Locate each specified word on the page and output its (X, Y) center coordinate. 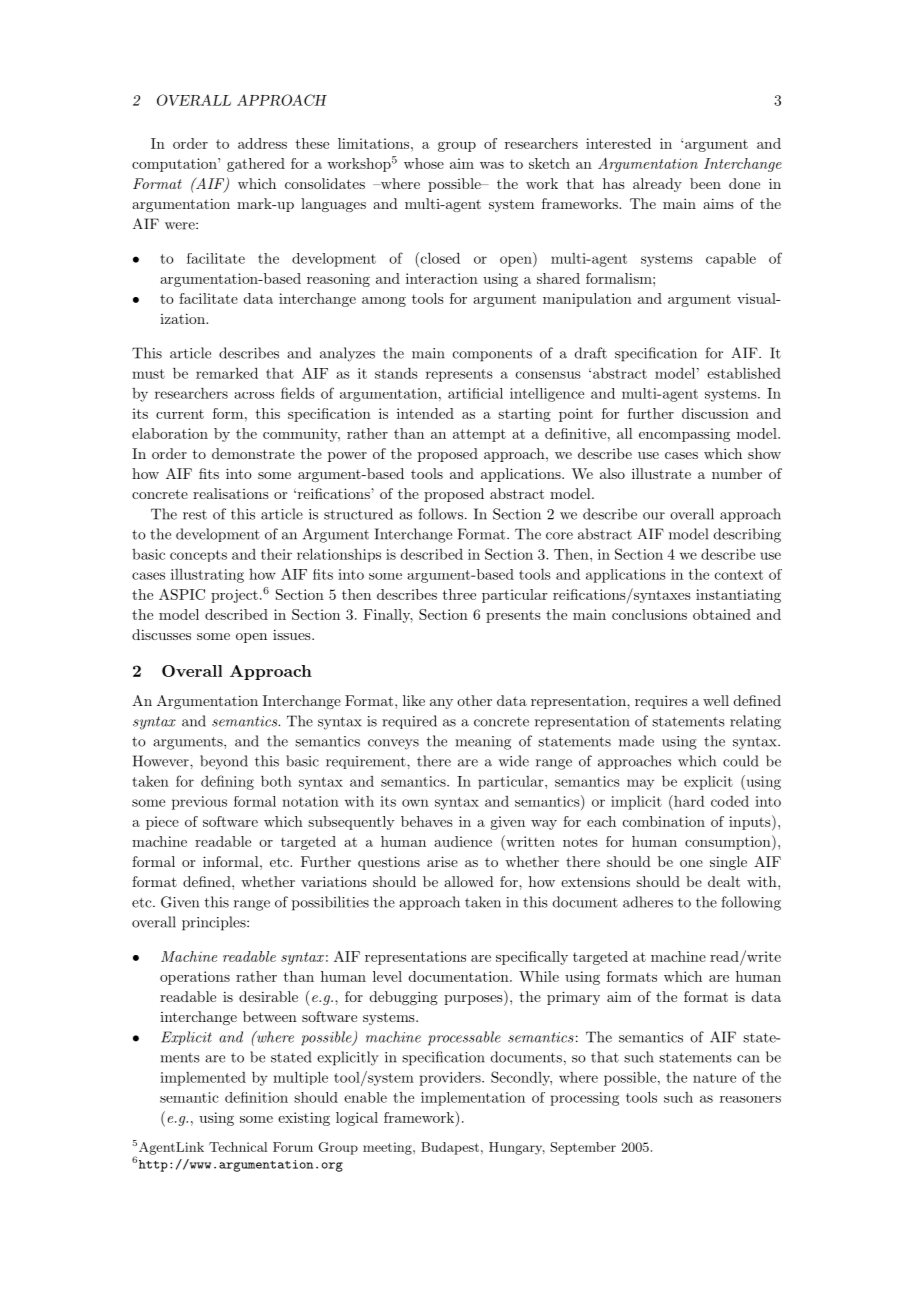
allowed (469, 881)
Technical (238, 1147)
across (254, 395)
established (744, 373)
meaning (483, 743)
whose (424, 163)
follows (440, 514)
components (492, 355)
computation (175, 165)
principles (215, 923)
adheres (648, 902)
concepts (198, 556)
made (636, 741)
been (705, 183)
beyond (224, 762)
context (739, 575)
